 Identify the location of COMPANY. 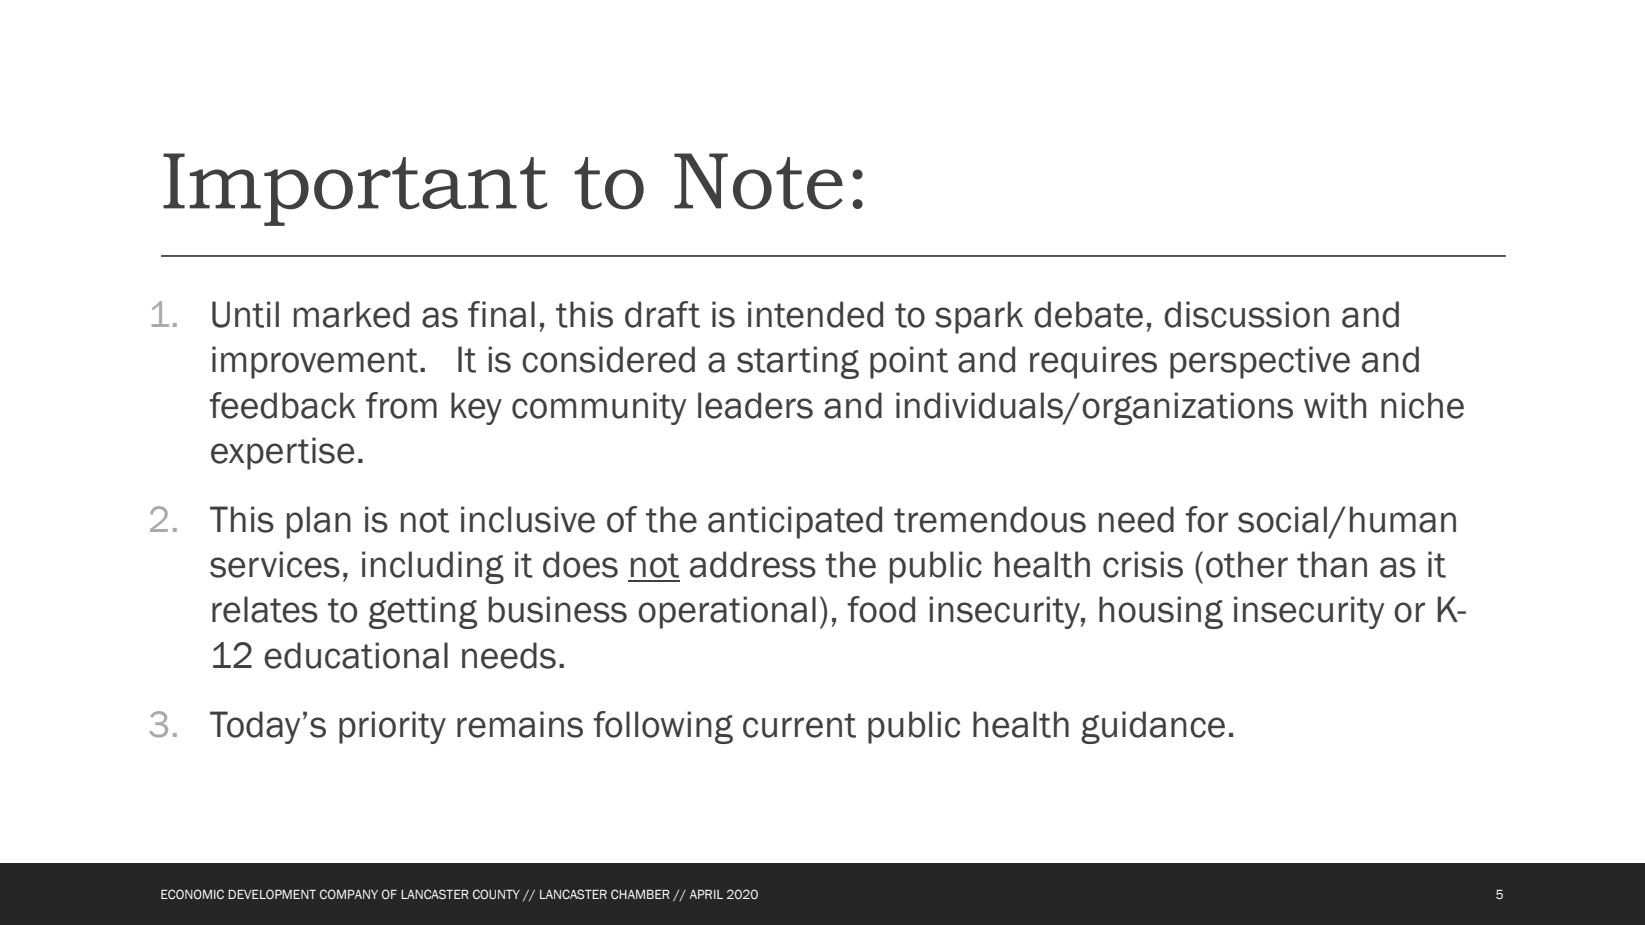
(349, 894).
